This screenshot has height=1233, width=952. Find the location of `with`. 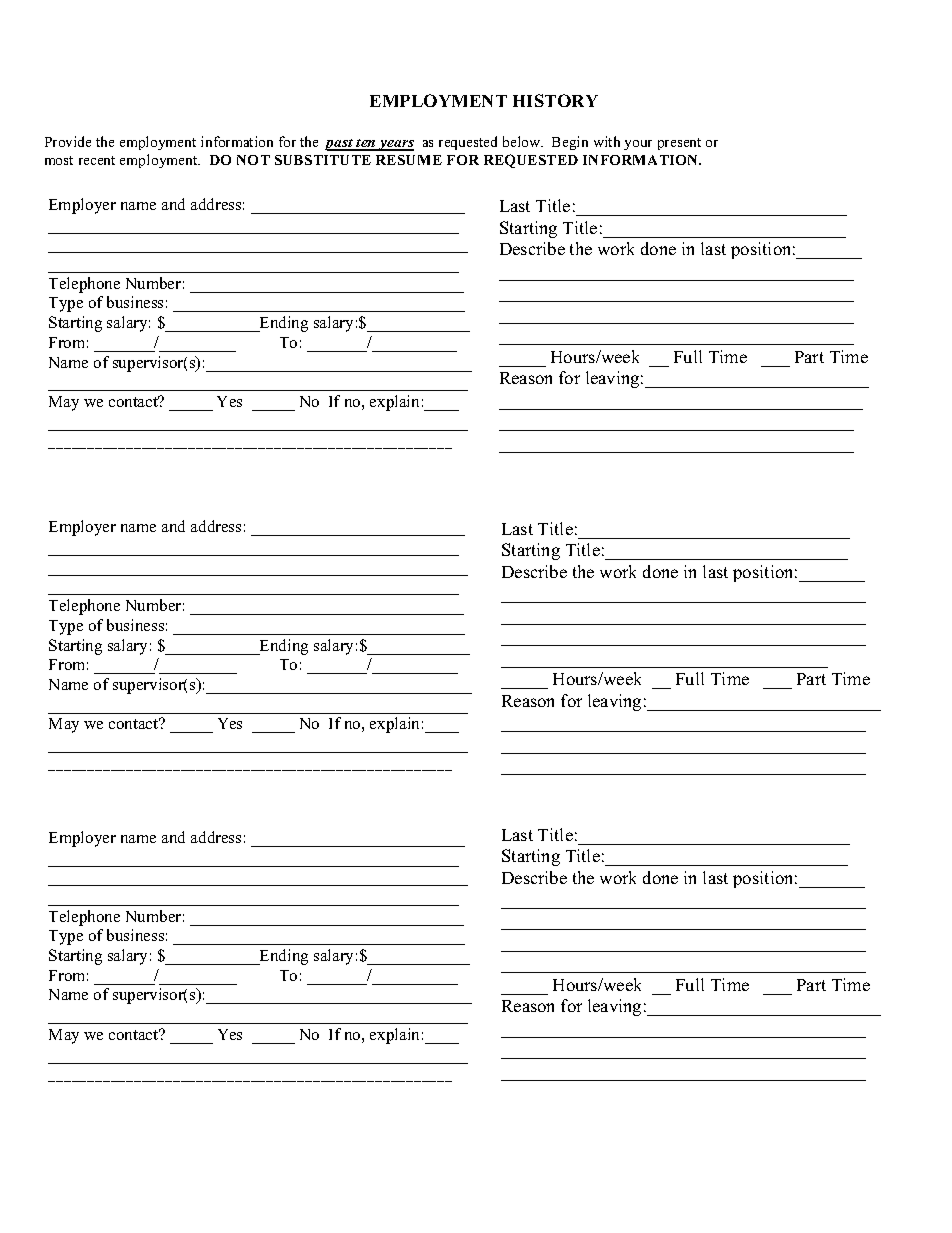

with is located at coordinates (607, 141).
